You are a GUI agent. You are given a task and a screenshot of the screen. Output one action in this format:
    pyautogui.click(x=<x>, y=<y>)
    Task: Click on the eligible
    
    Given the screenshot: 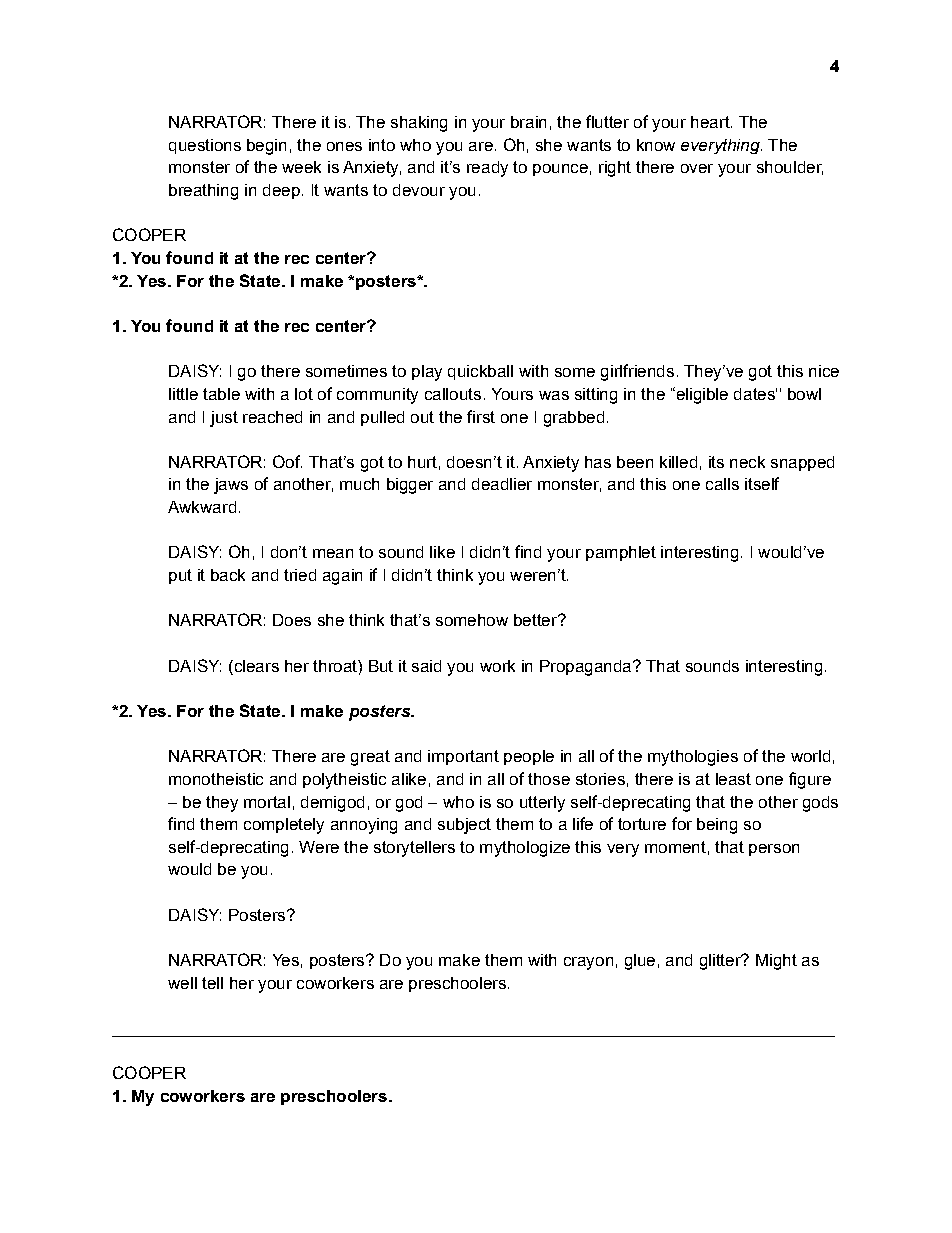 What is the action you would take?
    pyautogui.click(x=701, y=395)
